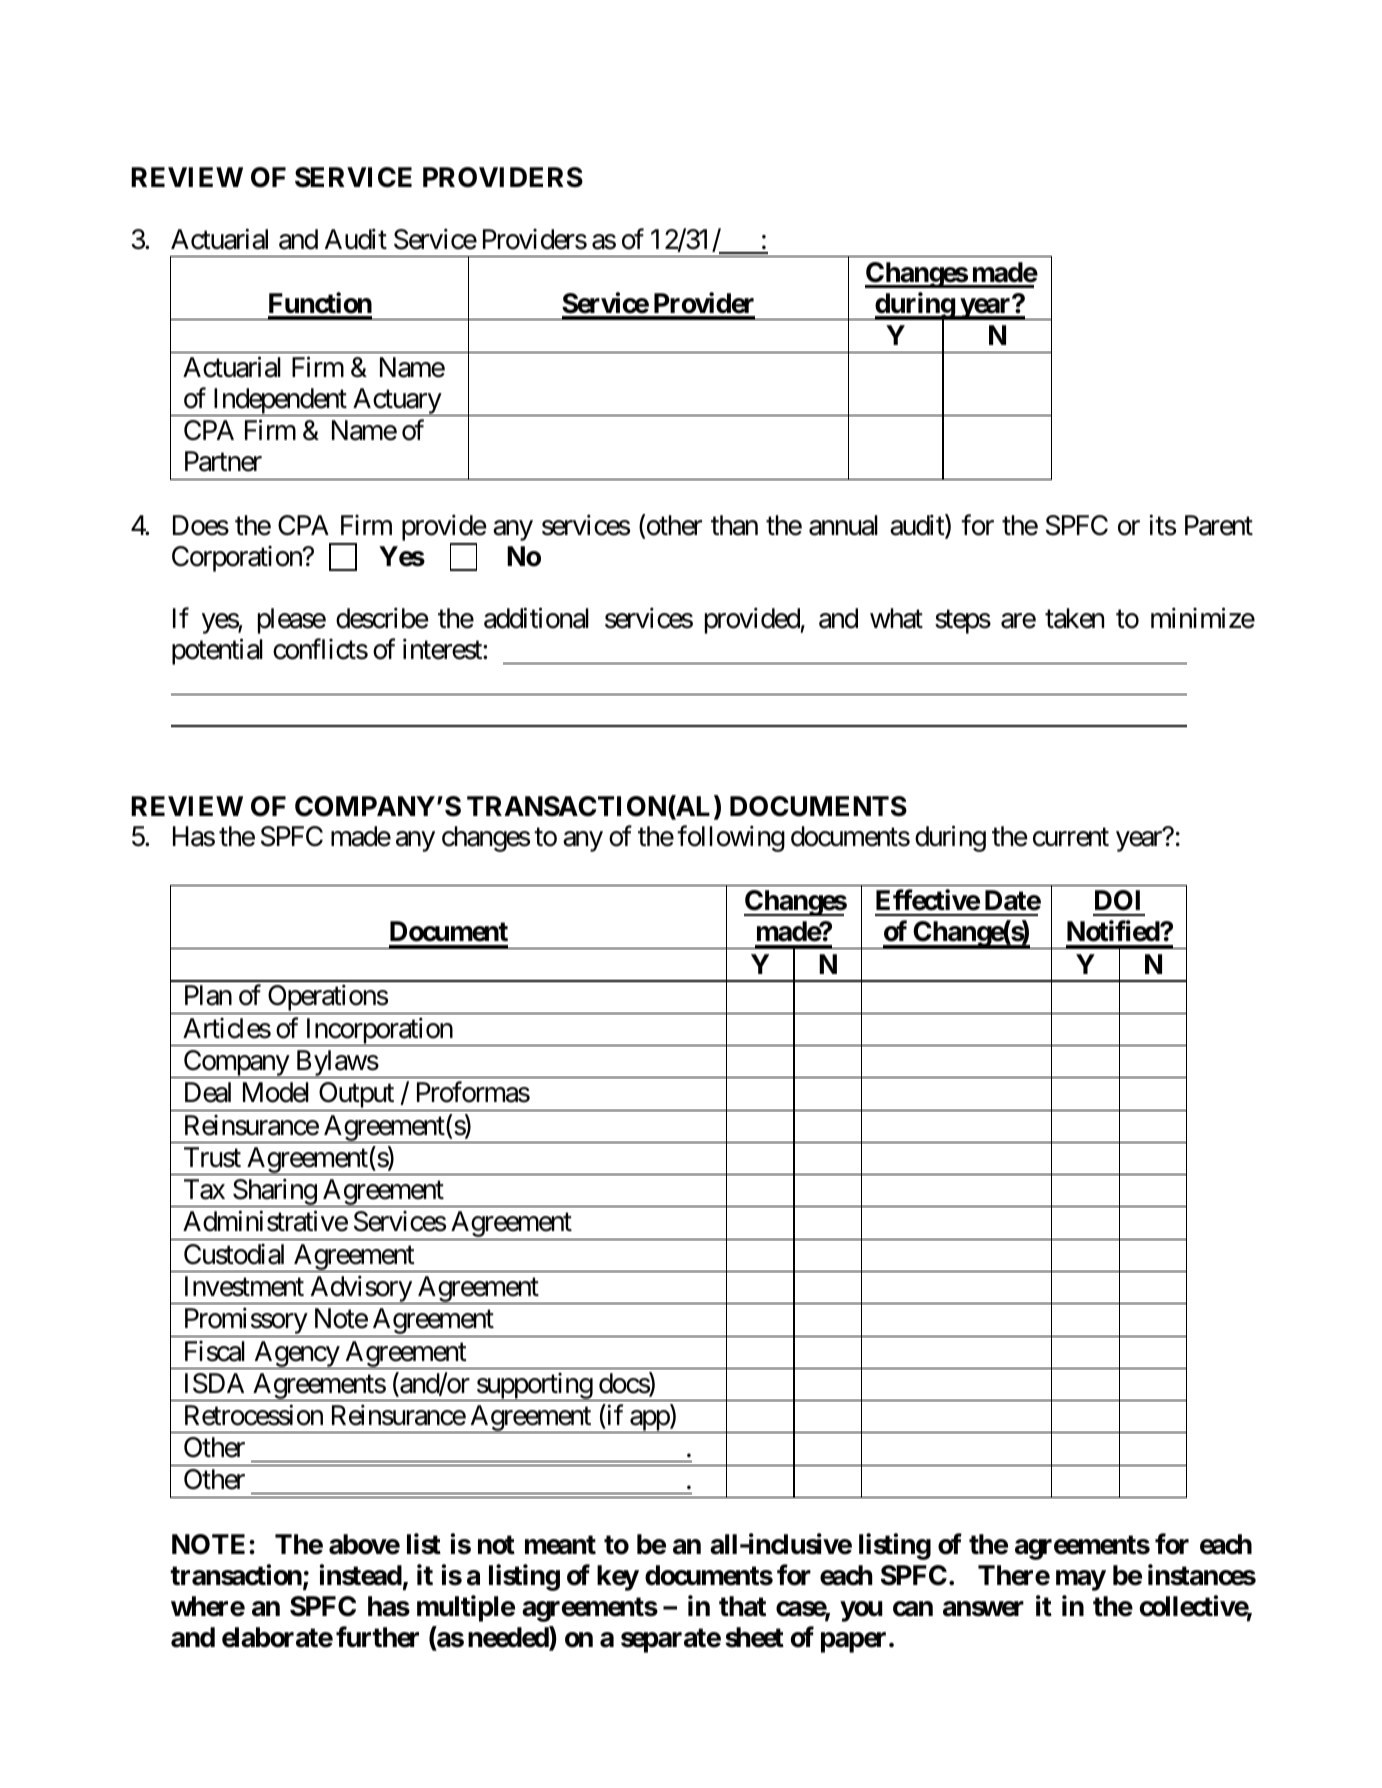 The width and height of the screenshot is (1382, 1788). Describe the element at coordinates (276, 1092) in the screenshot. I see `Model` at that location.
